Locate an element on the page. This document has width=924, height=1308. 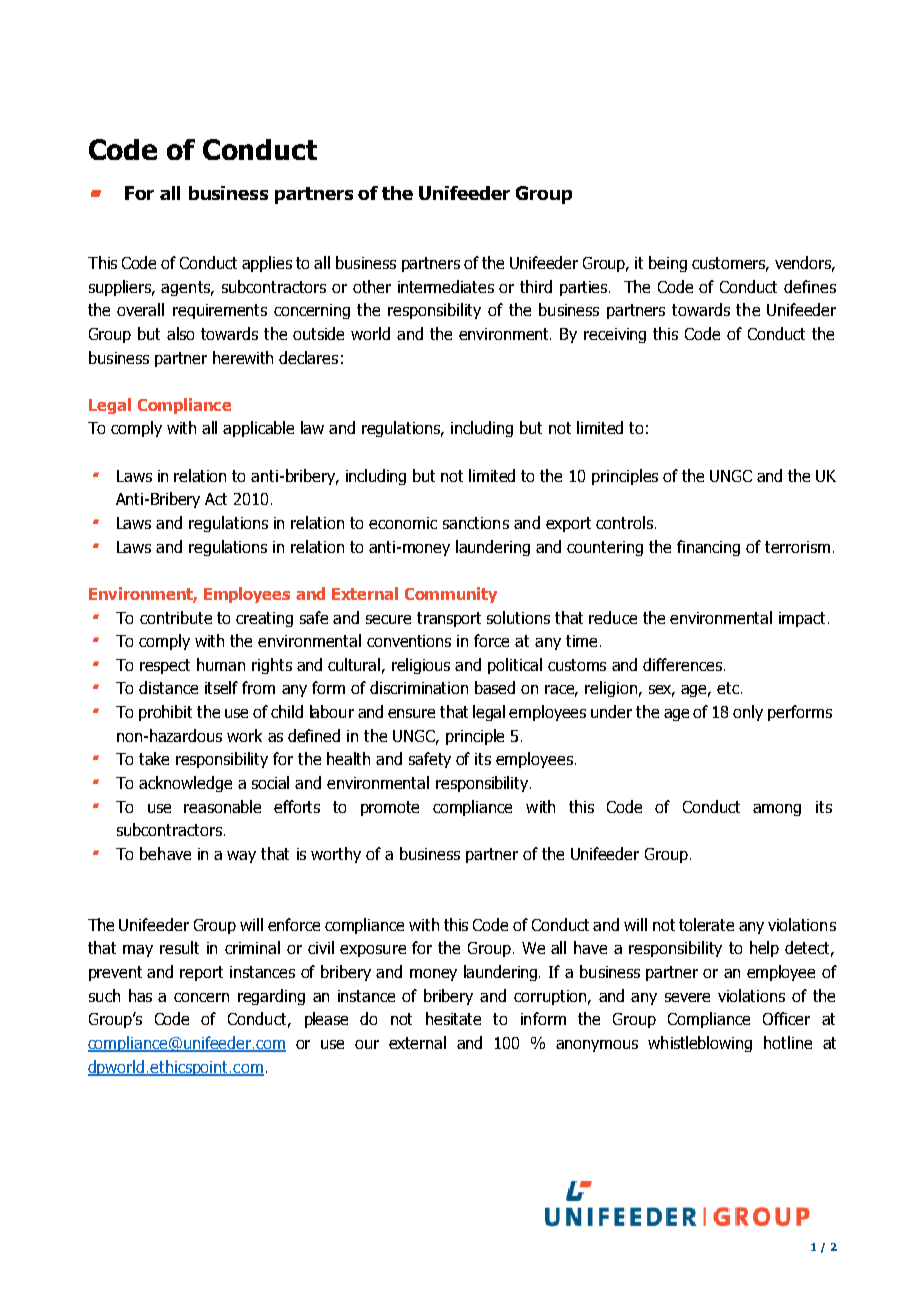
religious is located at coordinates (421, 666).
